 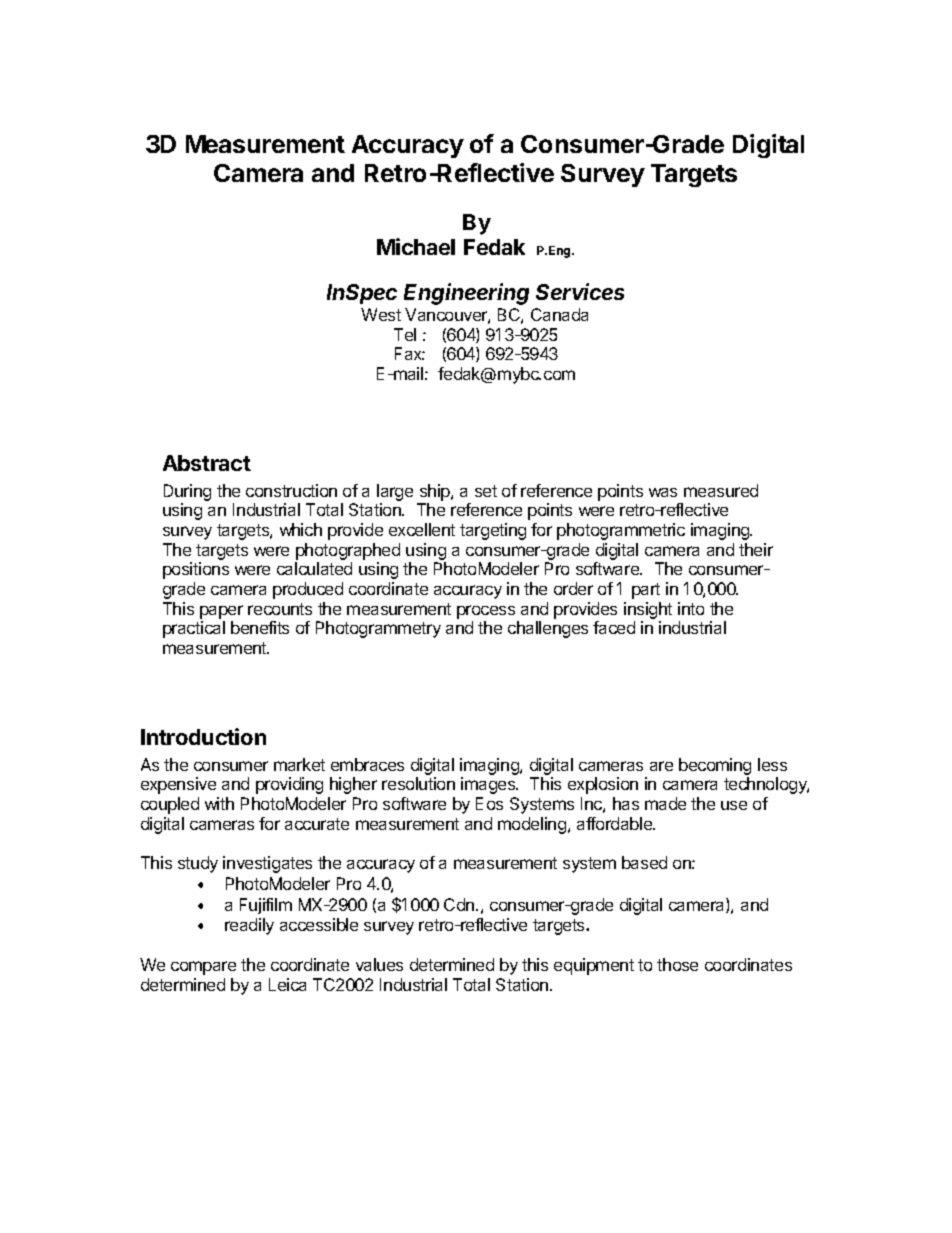 I want to click on Services, so click(x=580, y=291).
